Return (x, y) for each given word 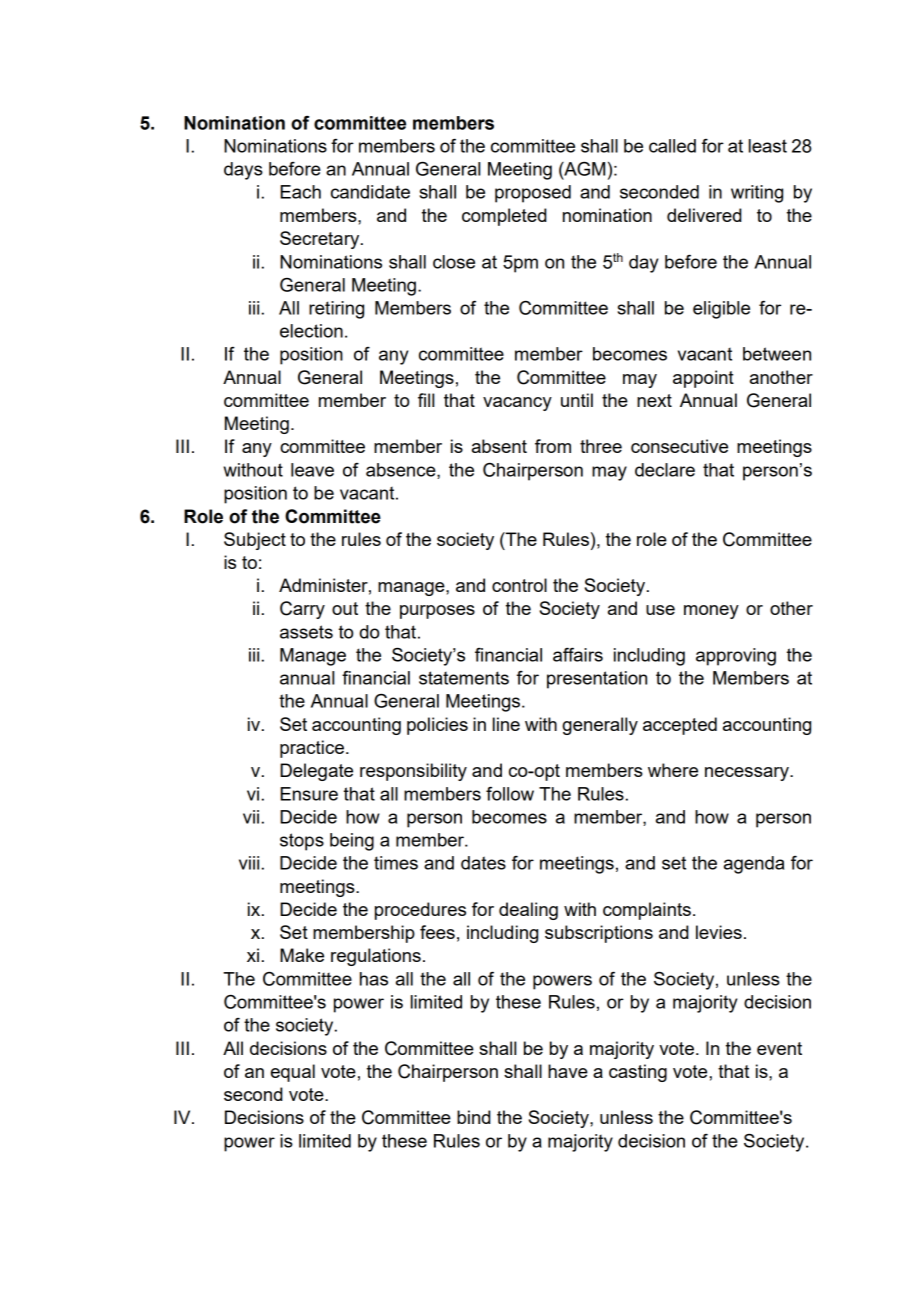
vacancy (517, 404)
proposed (533, 194)
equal (293, 1073)
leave (312, 470)
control (519, 585)
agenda (754, 865)
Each (300, 192)
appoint (703, 379)
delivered (704, 215)
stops (302, 842)
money (711, 612)
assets (306, 632)
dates (483, 863)
